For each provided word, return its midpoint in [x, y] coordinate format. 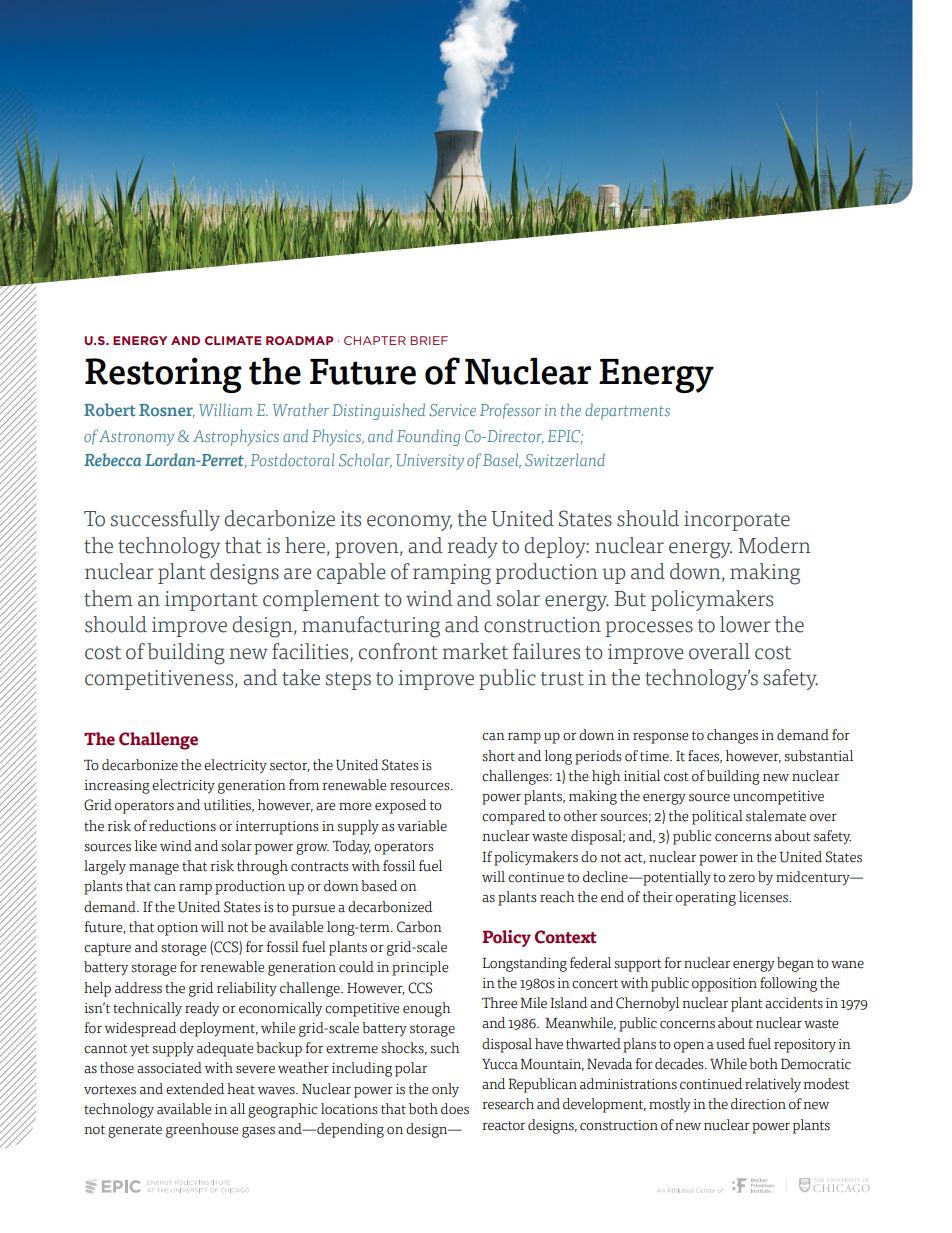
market [475, 651]
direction [758, 1104]
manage [154, 869]
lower [745, 624]
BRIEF [429, 340]
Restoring [163, 375]
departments [627, 412]
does [455, 1109]
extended [195, 1089]
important [211, 601]
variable [422, 826]
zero [742, 879]
